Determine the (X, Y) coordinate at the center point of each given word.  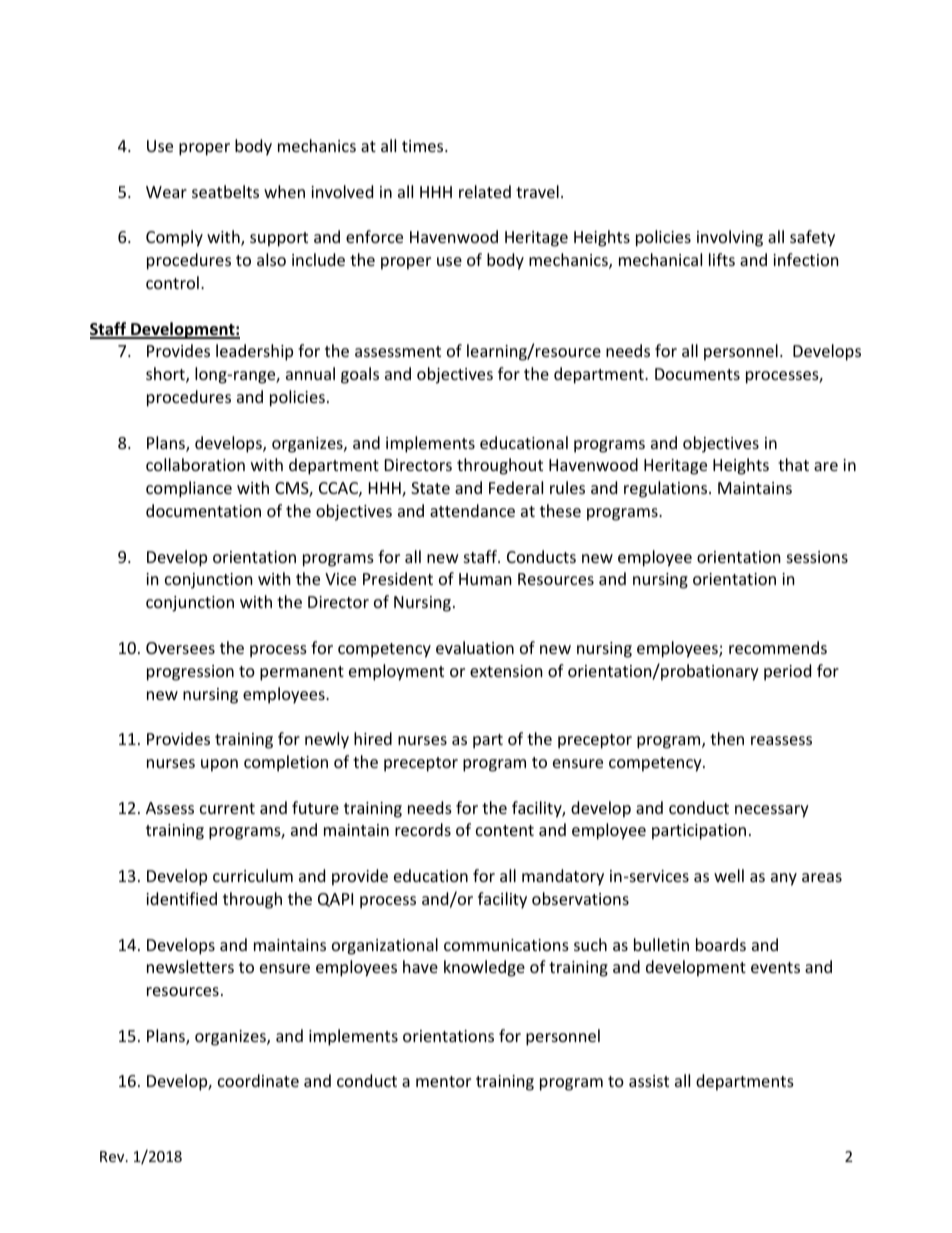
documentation (203, 510)
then (727, 738)
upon (219, 765)
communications (506, 945)
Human (485, 579)
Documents (697, 374)
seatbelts (225, 191)
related (485, 191)
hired (373, 738)
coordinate (258, 1080)
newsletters (190, 966)
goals (360, 375)
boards (721, 944)
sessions (817, 557)
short (166, 375)
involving (730, 238)
